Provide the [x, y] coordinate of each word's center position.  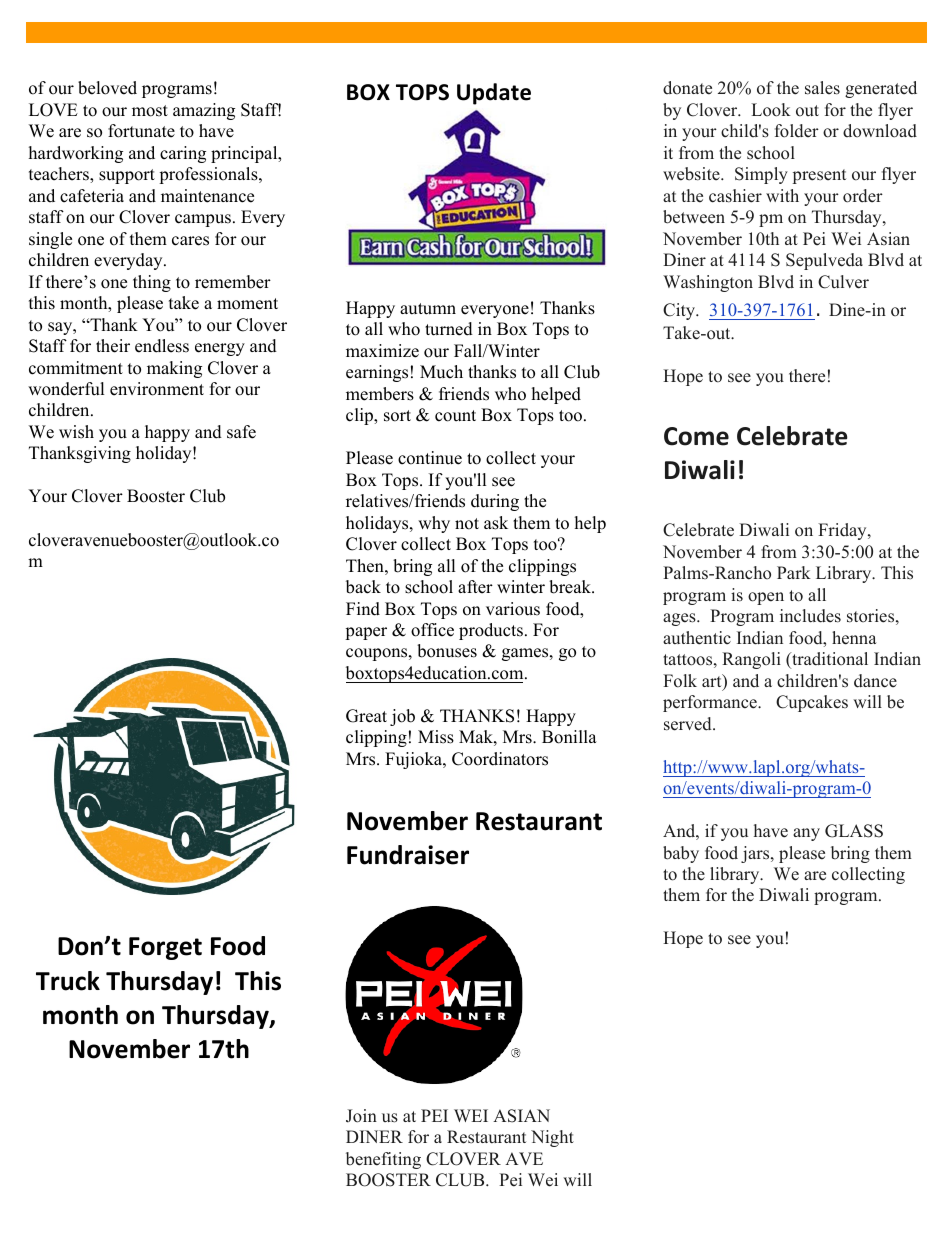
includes [810, 616]
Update [494, 94]
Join [361, 1116]
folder [797, 131]
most [150, 111]
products [491, 631]
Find [363, 609]
